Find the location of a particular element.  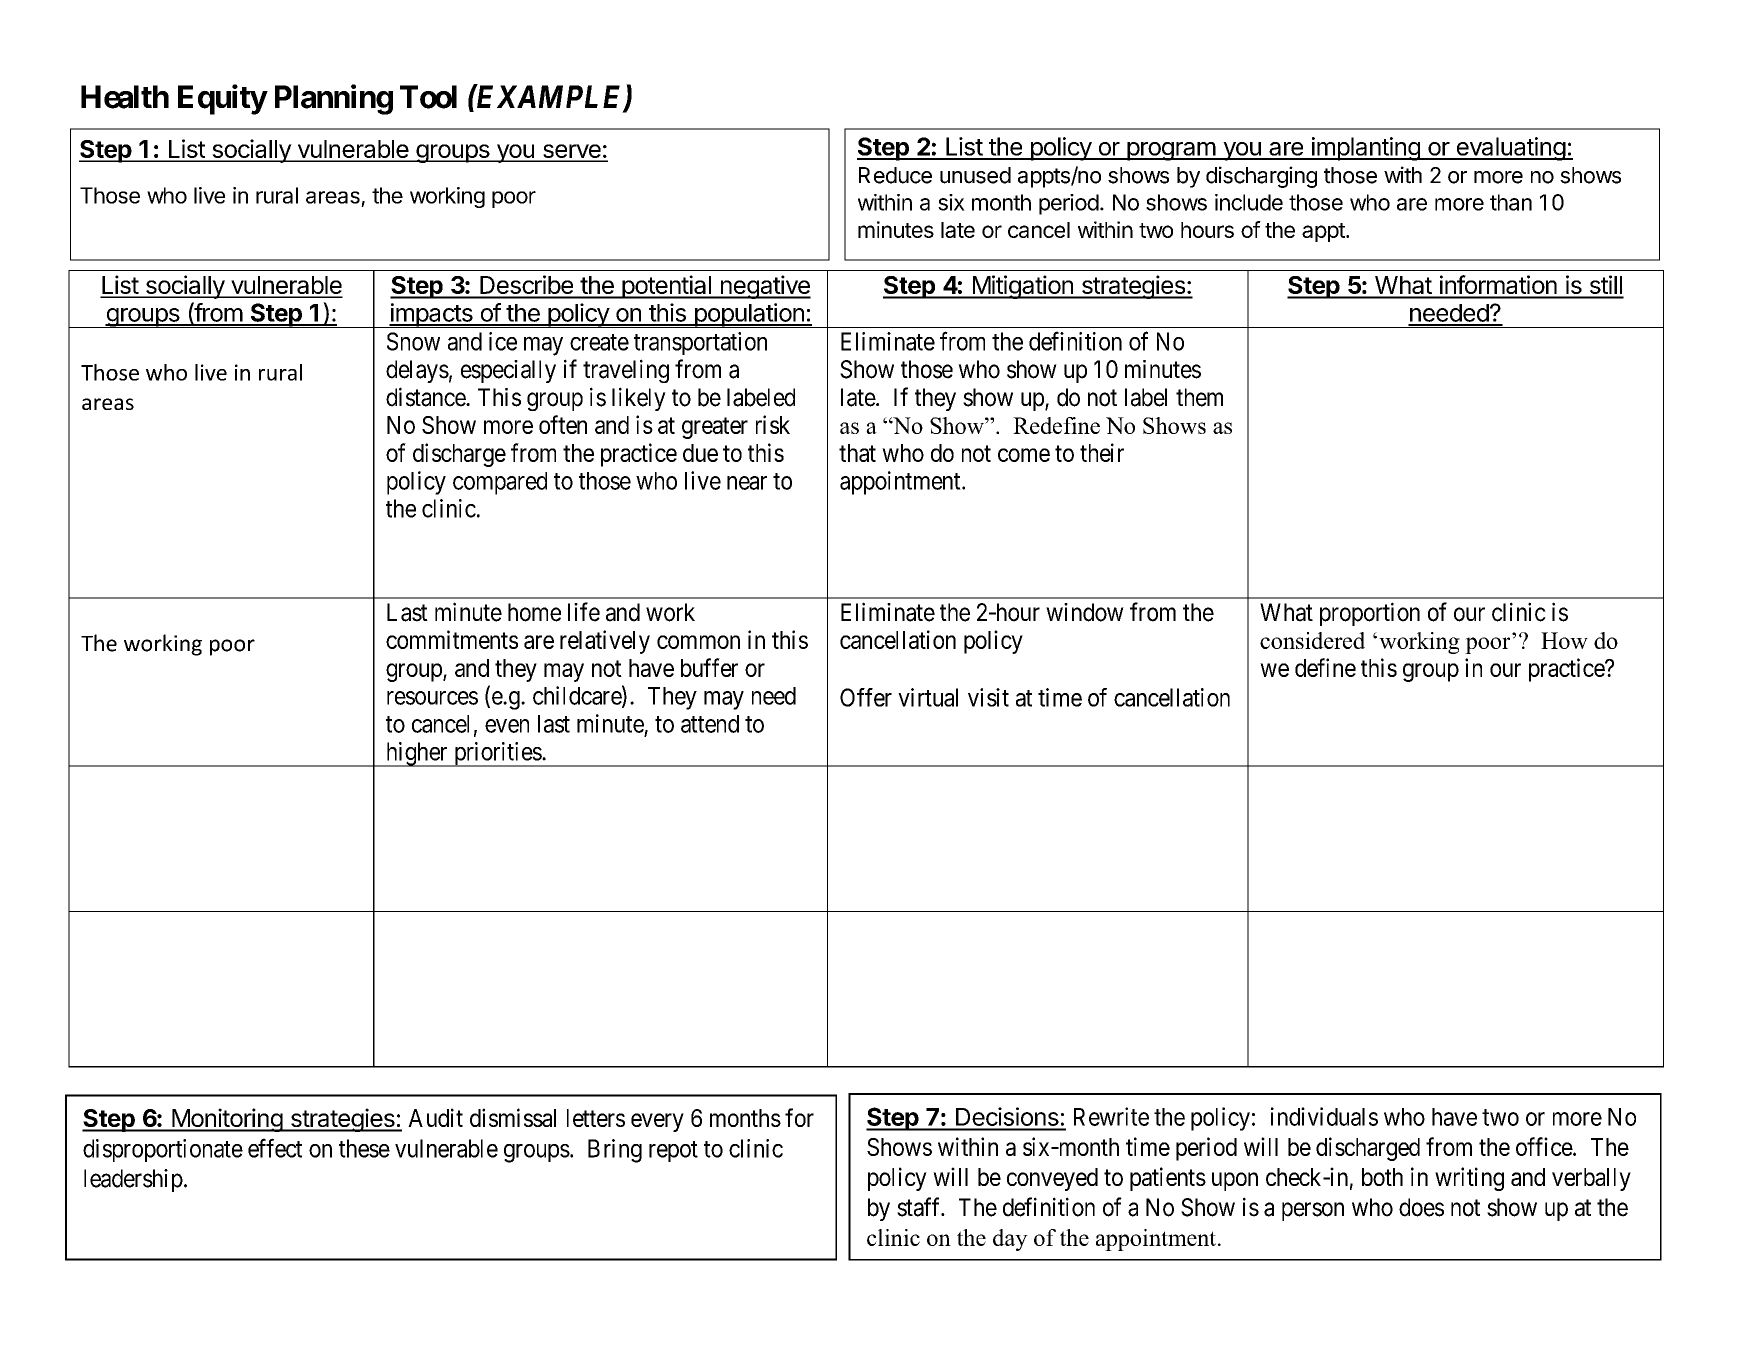

effect is located at coordinates (275, 1148).
